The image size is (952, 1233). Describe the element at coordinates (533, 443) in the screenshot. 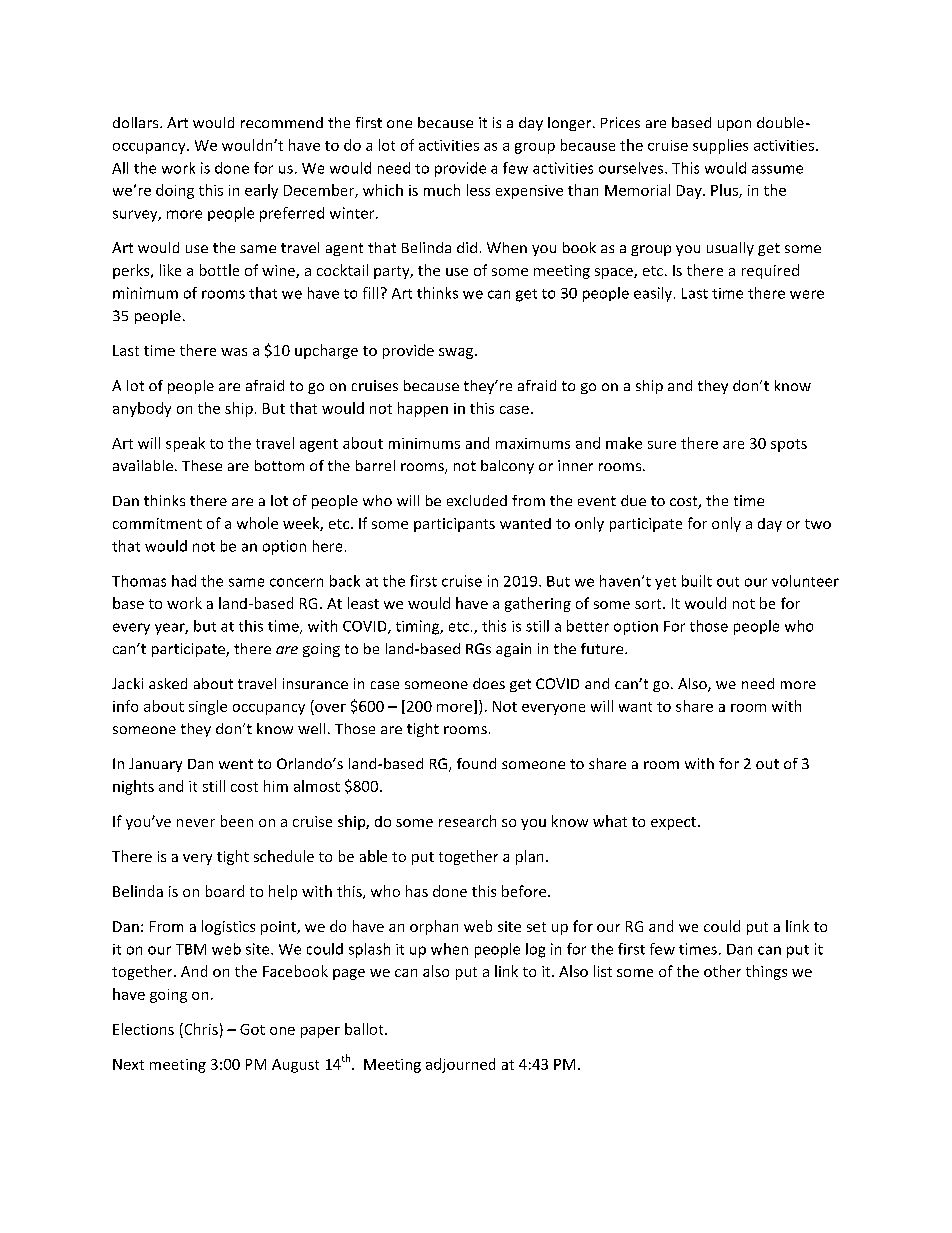

I see `maximums` at that location.
